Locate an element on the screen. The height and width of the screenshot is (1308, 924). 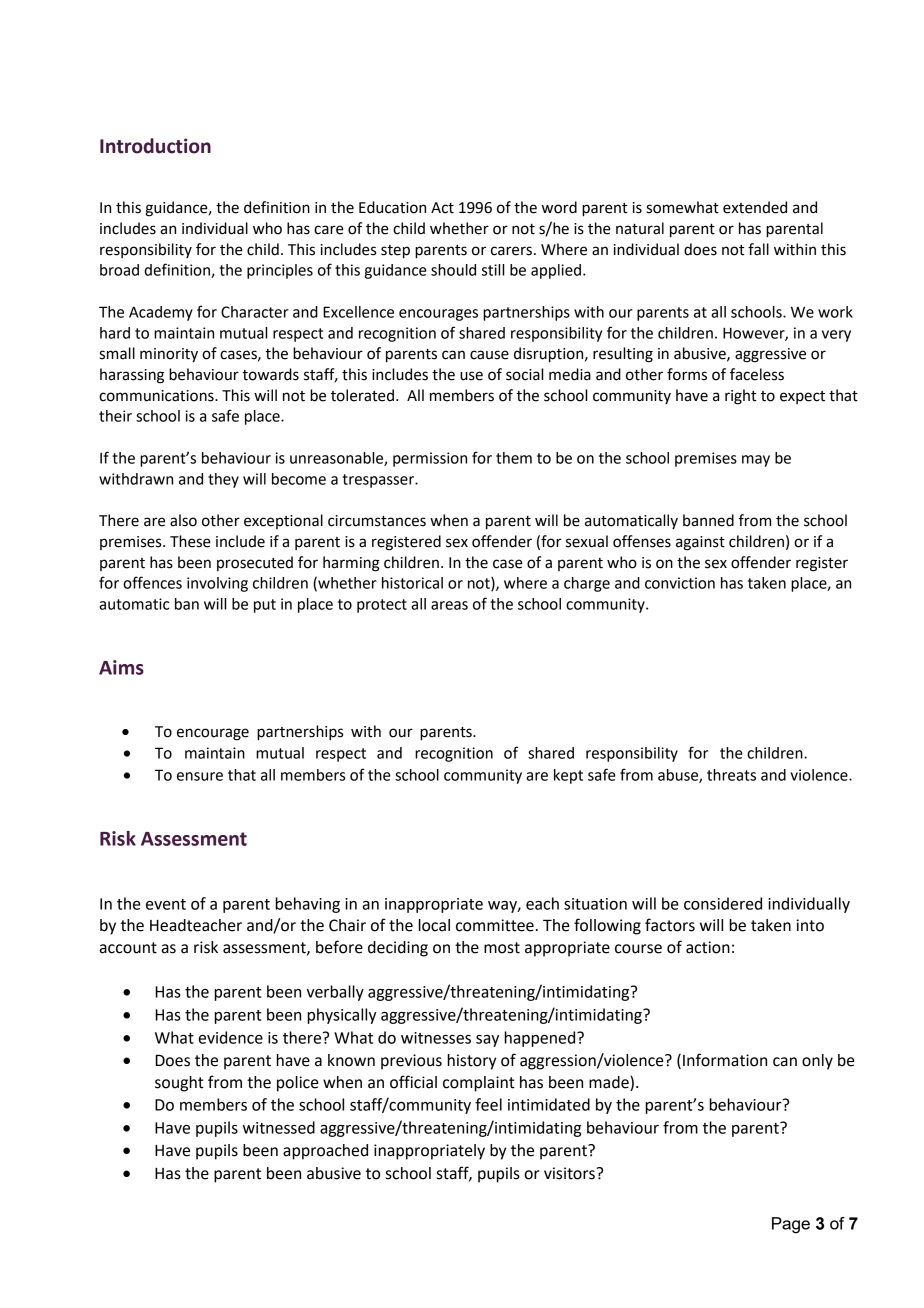
event is located at coordinates (166, 904).
